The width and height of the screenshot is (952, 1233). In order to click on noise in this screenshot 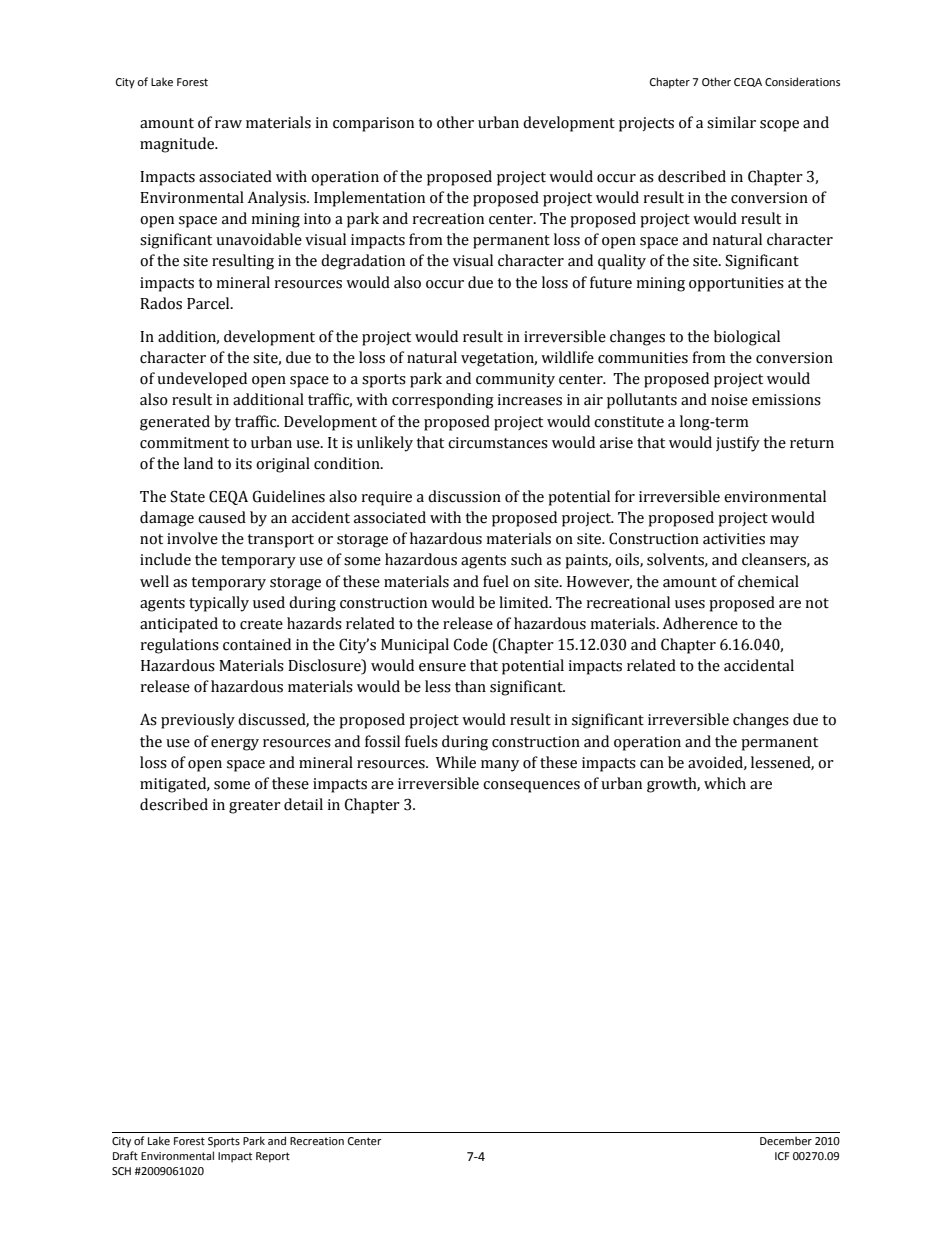, I will do `click(729, 400)`.
